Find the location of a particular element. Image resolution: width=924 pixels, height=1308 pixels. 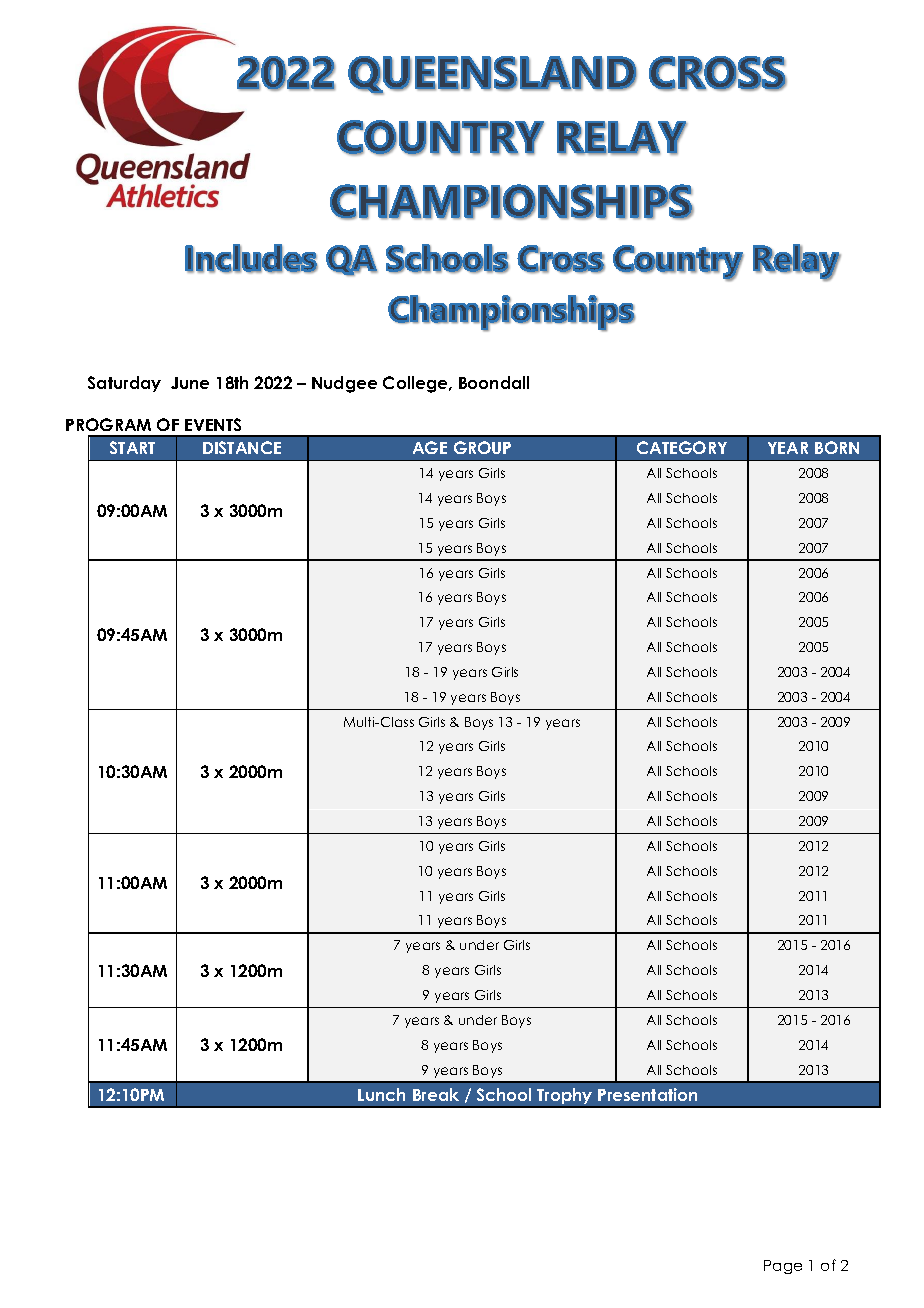

CATEGORY is located at coordinates (682, 447).
